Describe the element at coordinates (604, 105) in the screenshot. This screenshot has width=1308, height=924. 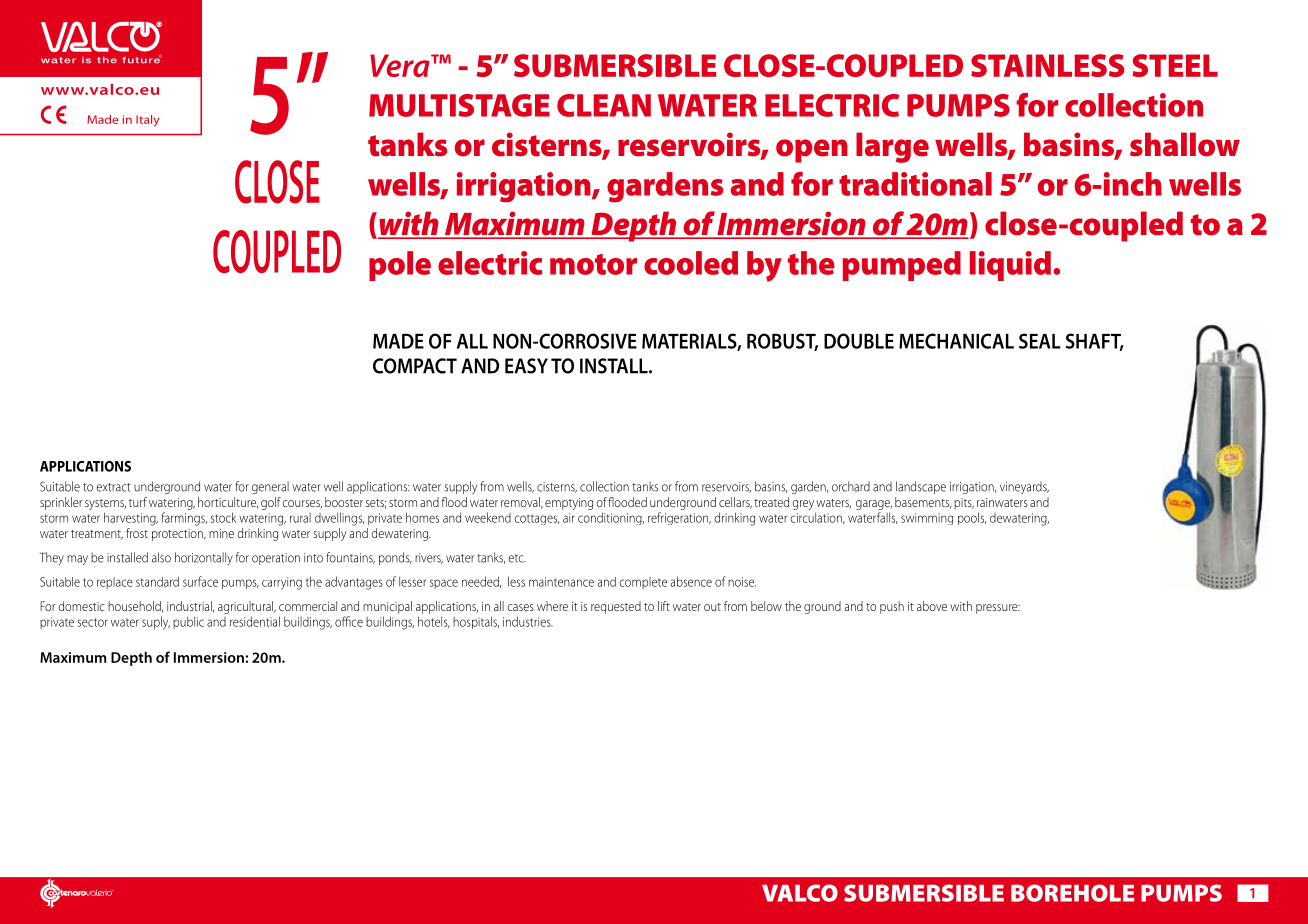
I see `CLEAN` at that location.
